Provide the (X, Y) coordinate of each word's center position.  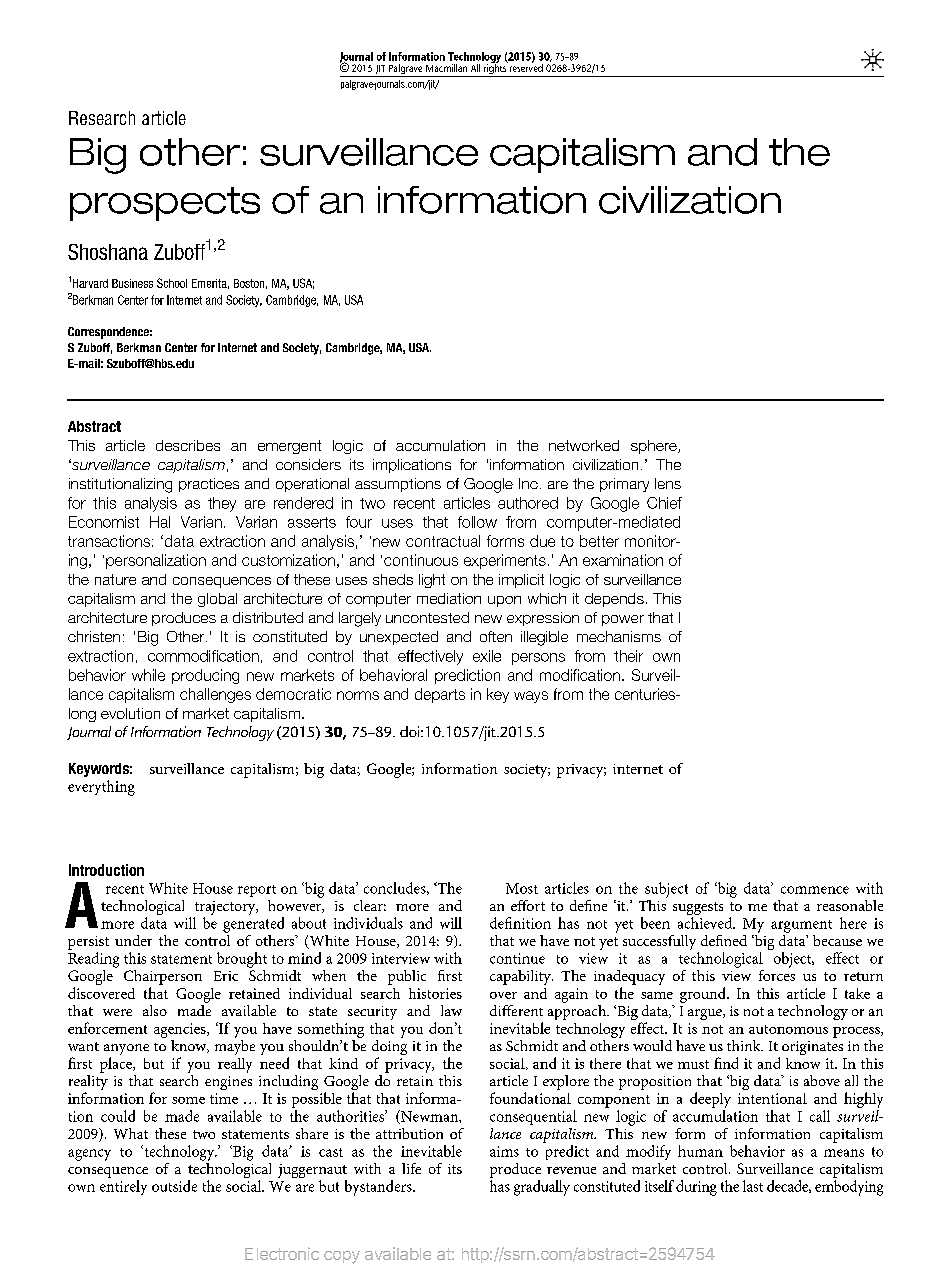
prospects (165, 204)
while (148, 675)
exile (487, 656)
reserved (525, 67)
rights (495, 69)
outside (174, 1186)
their (628, 656)
